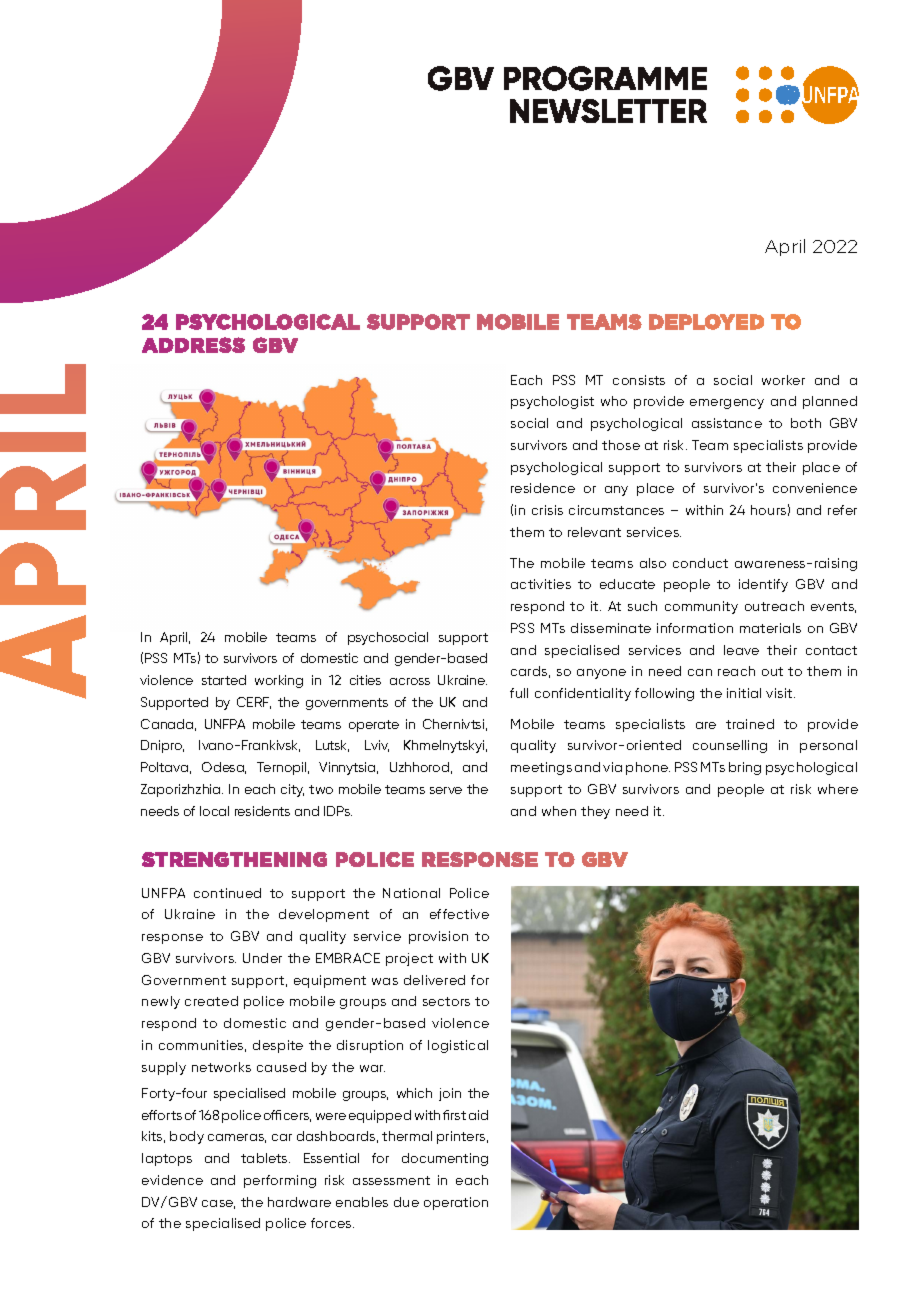  What do you see at coordinates (541, 768) in the page?
I see `meetings` at bounding box center [541, 768].
